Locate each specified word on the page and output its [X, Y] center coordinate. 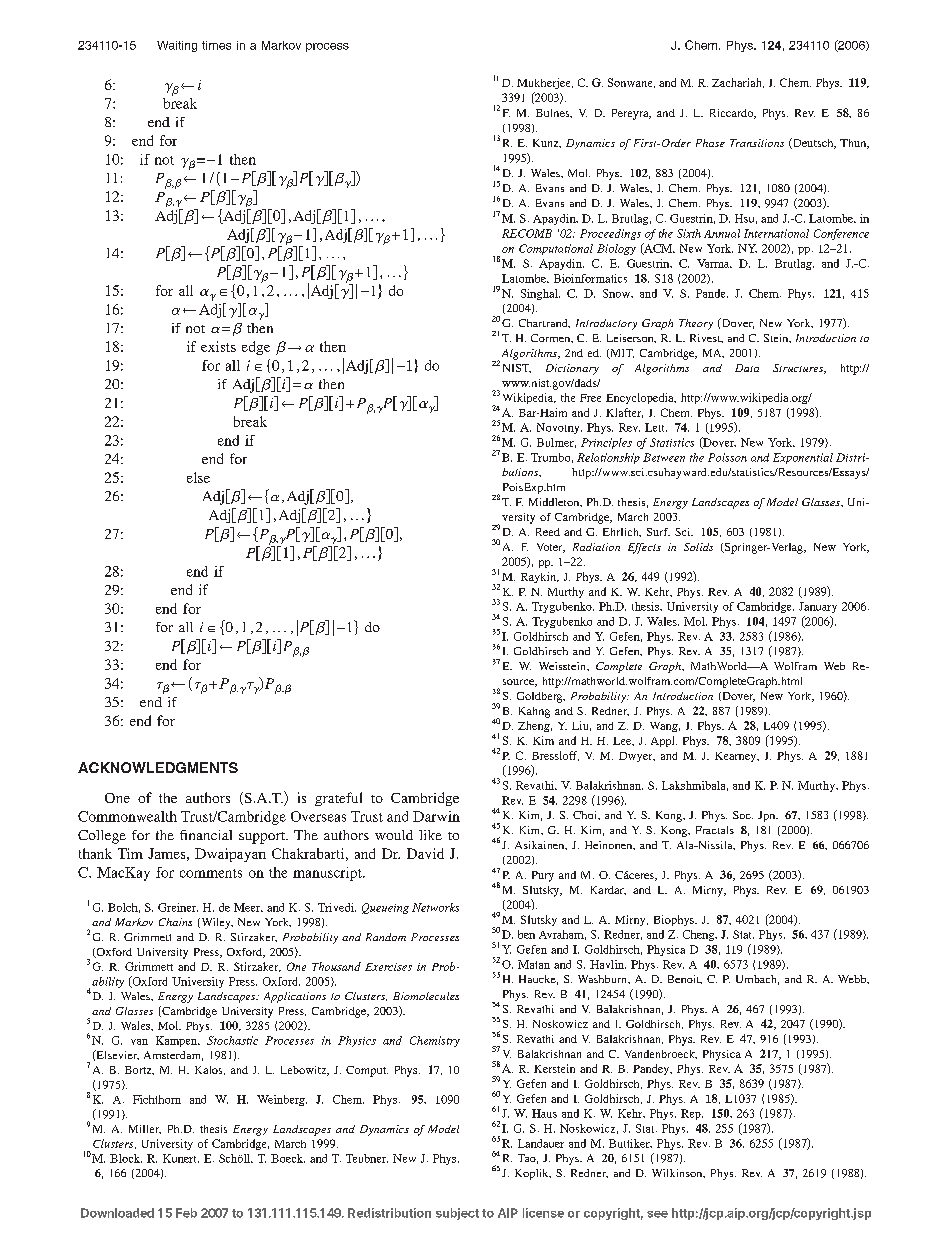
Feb [186, 1213]
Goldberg [541, 697]
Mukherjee [545, 83]
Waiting [177, 46]
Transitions [757, 143]
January [818, 607]
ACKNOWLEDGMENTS [158, 767]
